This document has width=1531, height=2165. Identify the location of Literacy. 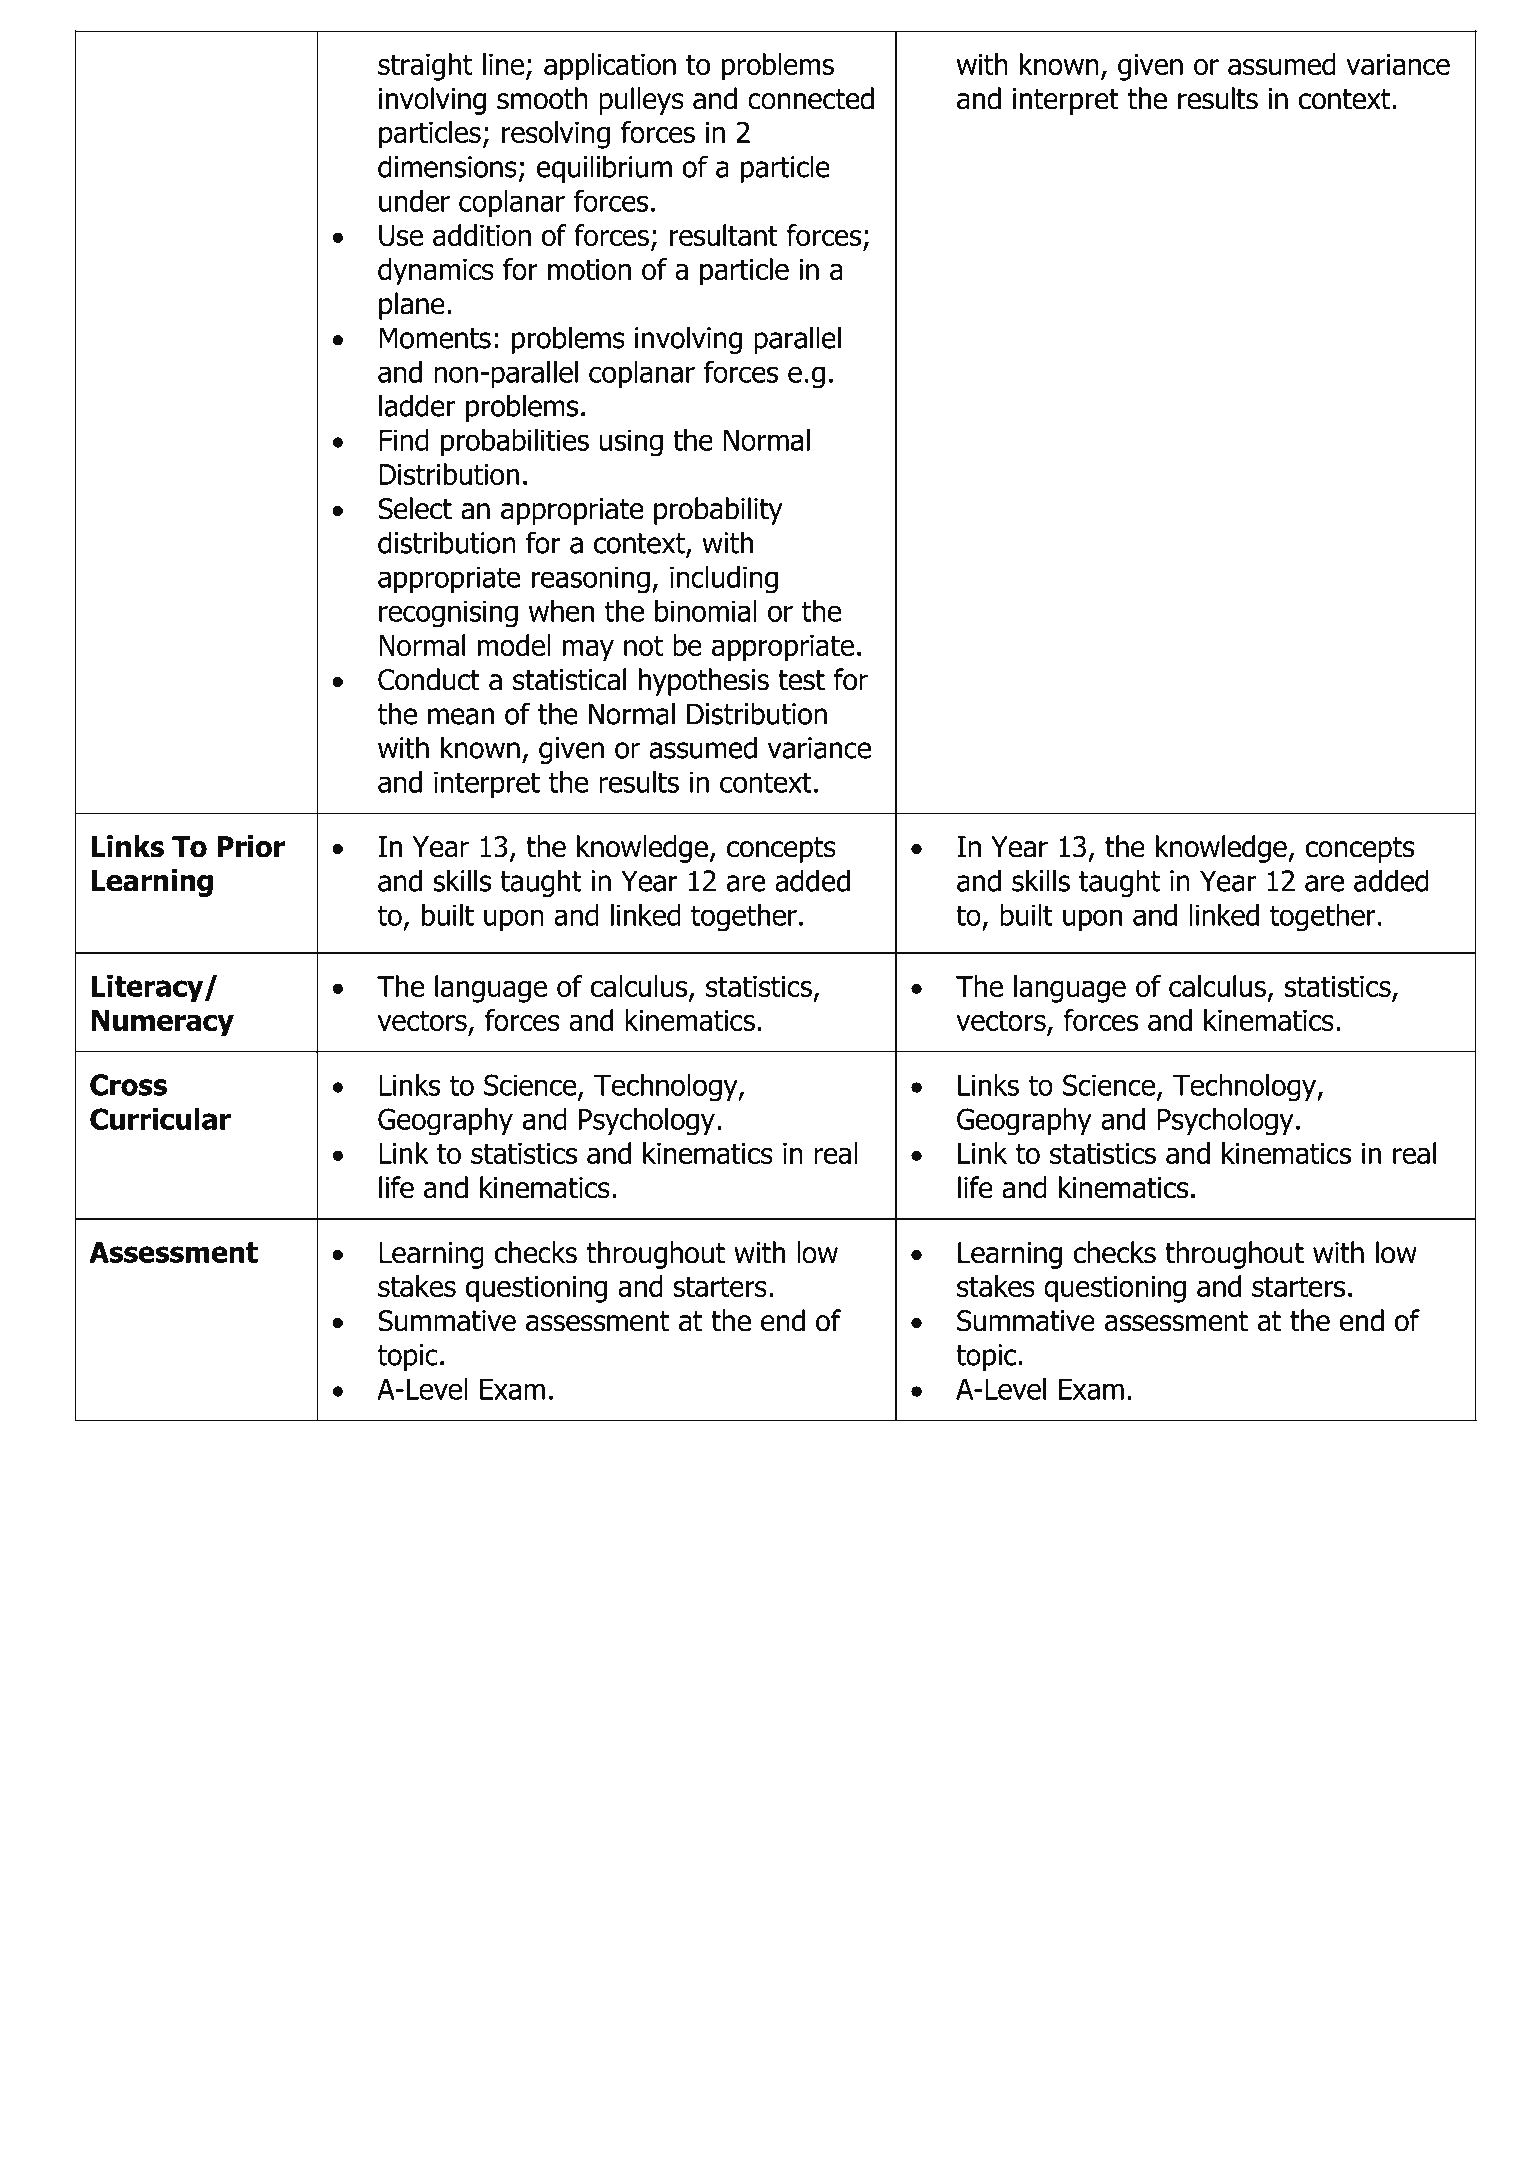
(148, 989).
